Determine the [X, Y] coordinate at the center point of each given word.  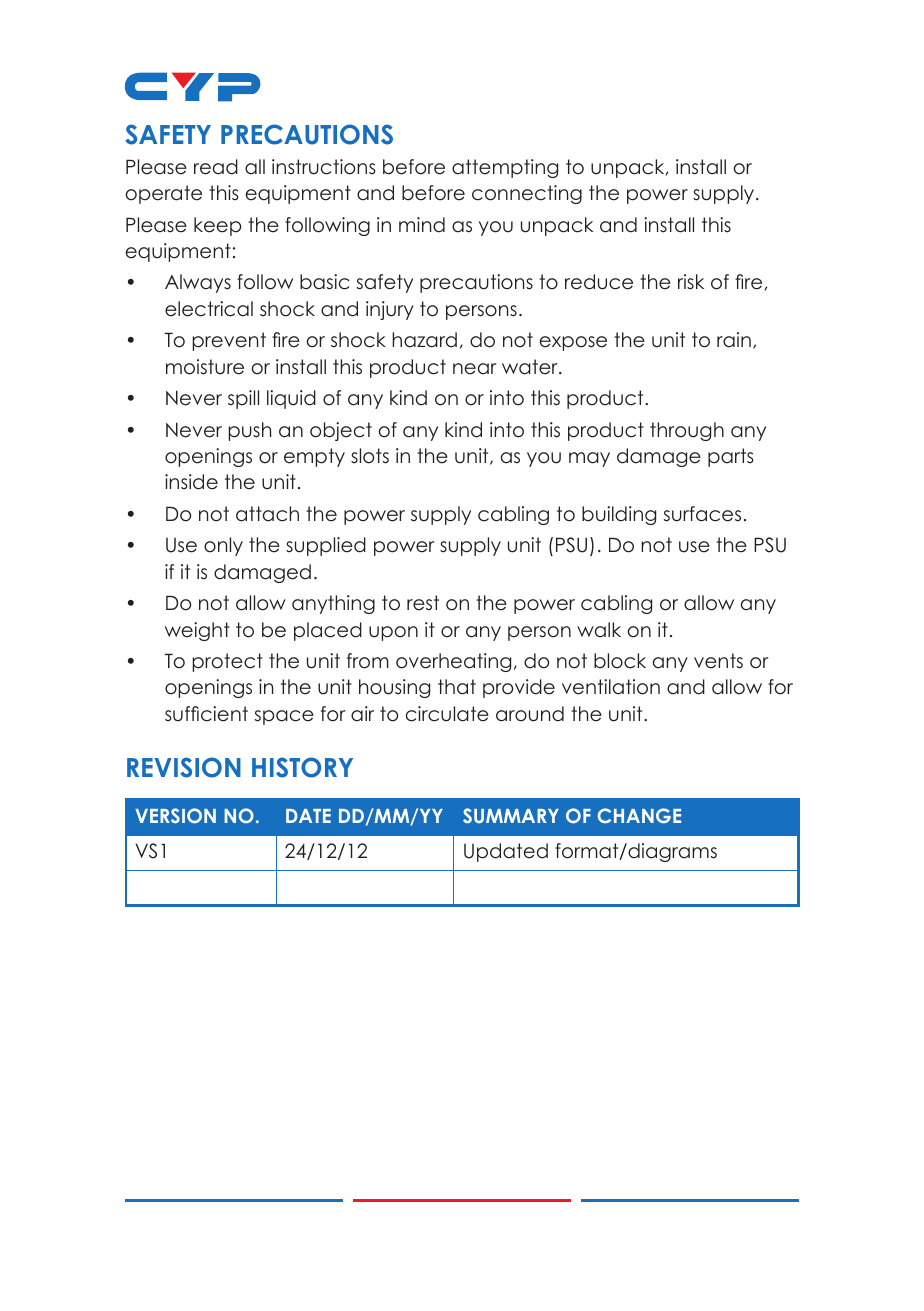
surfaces [702, 514]
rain [734, 340]
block [620, 661]
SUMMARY [511, 816]
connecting [527, 194]
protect [227, 662]
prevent [229, 341]
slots [370, 456]
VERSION [175, 816]
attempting [505, 168]
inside [191, 482]
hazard [424, 340]
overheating [453, 662]
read [216, 167]
